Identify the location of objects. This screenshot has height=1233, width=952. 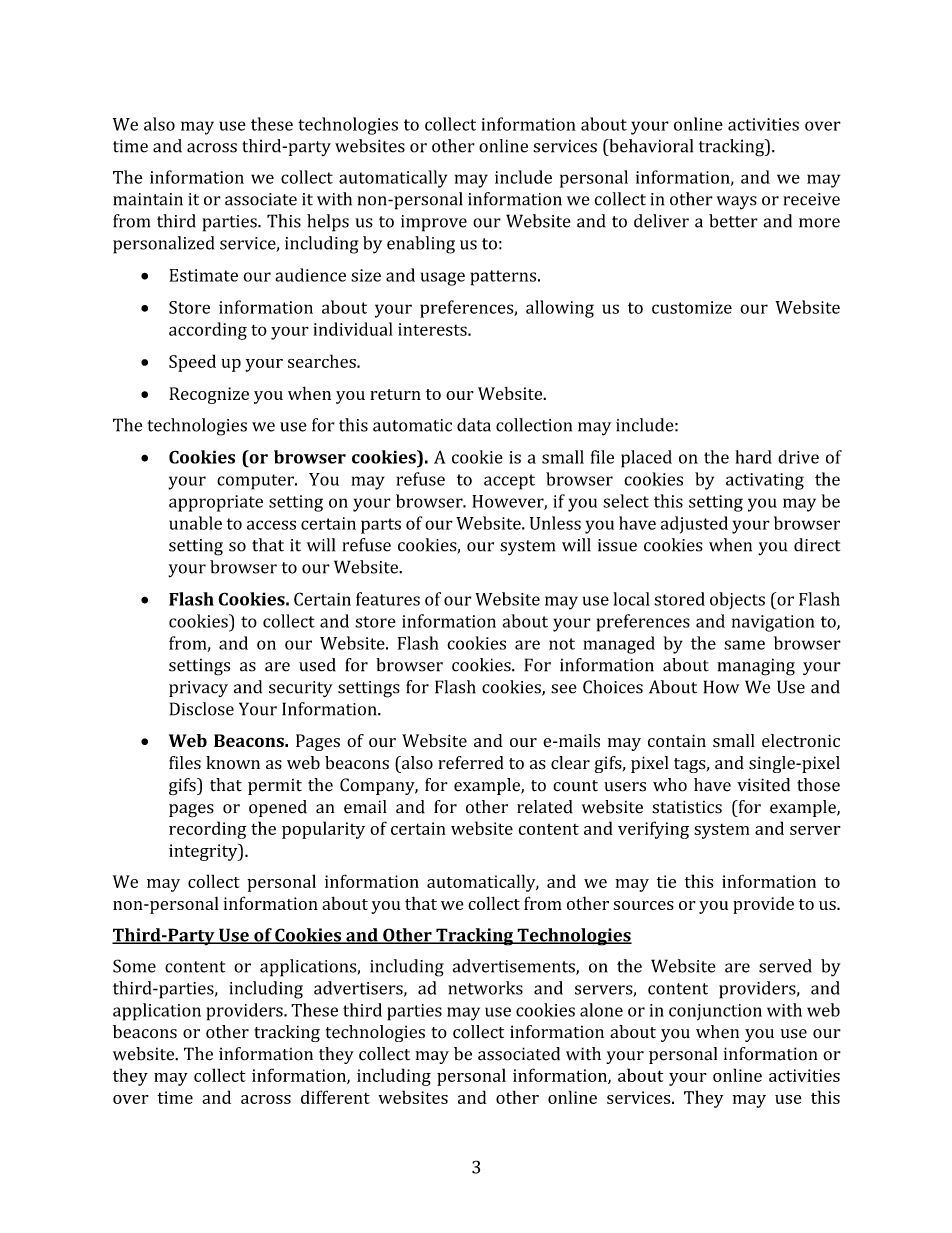
(737, 600).
